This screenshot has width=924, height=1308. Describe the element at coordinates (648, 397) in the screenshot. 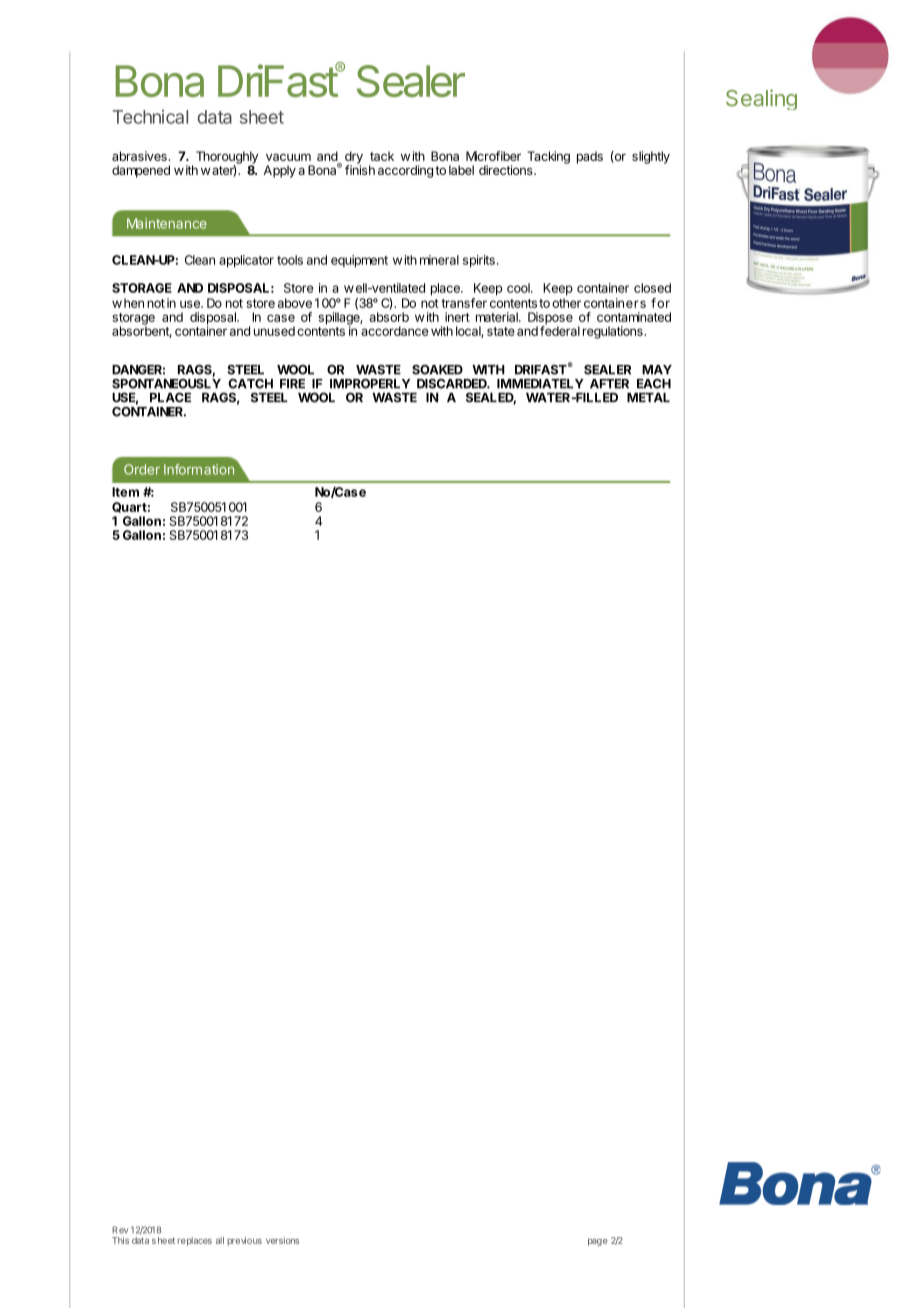

I see `METAL` at that location.
